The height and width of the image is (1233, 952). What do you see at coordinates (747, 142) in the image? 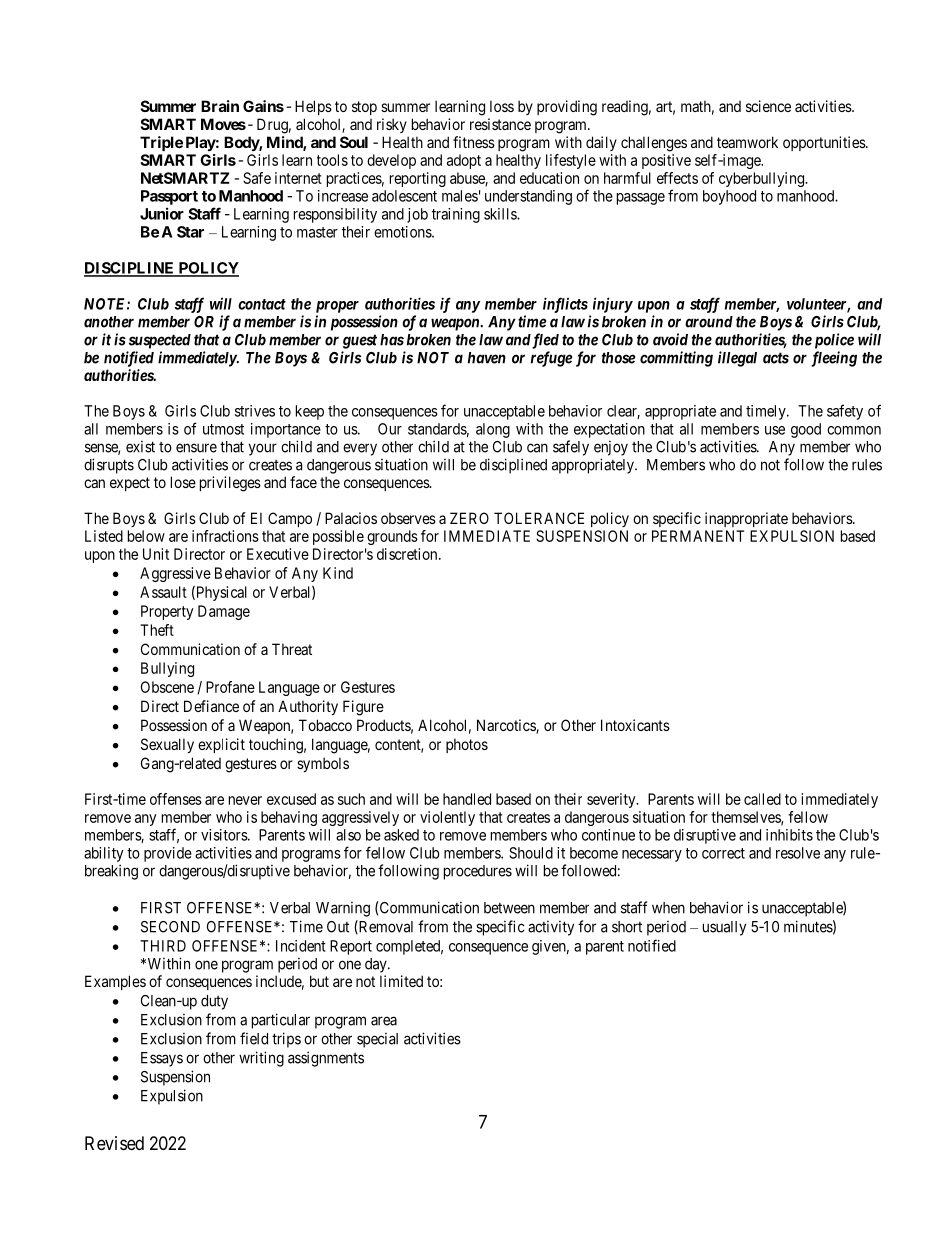
I see `teamwork` at bounding box center [747, 142].
